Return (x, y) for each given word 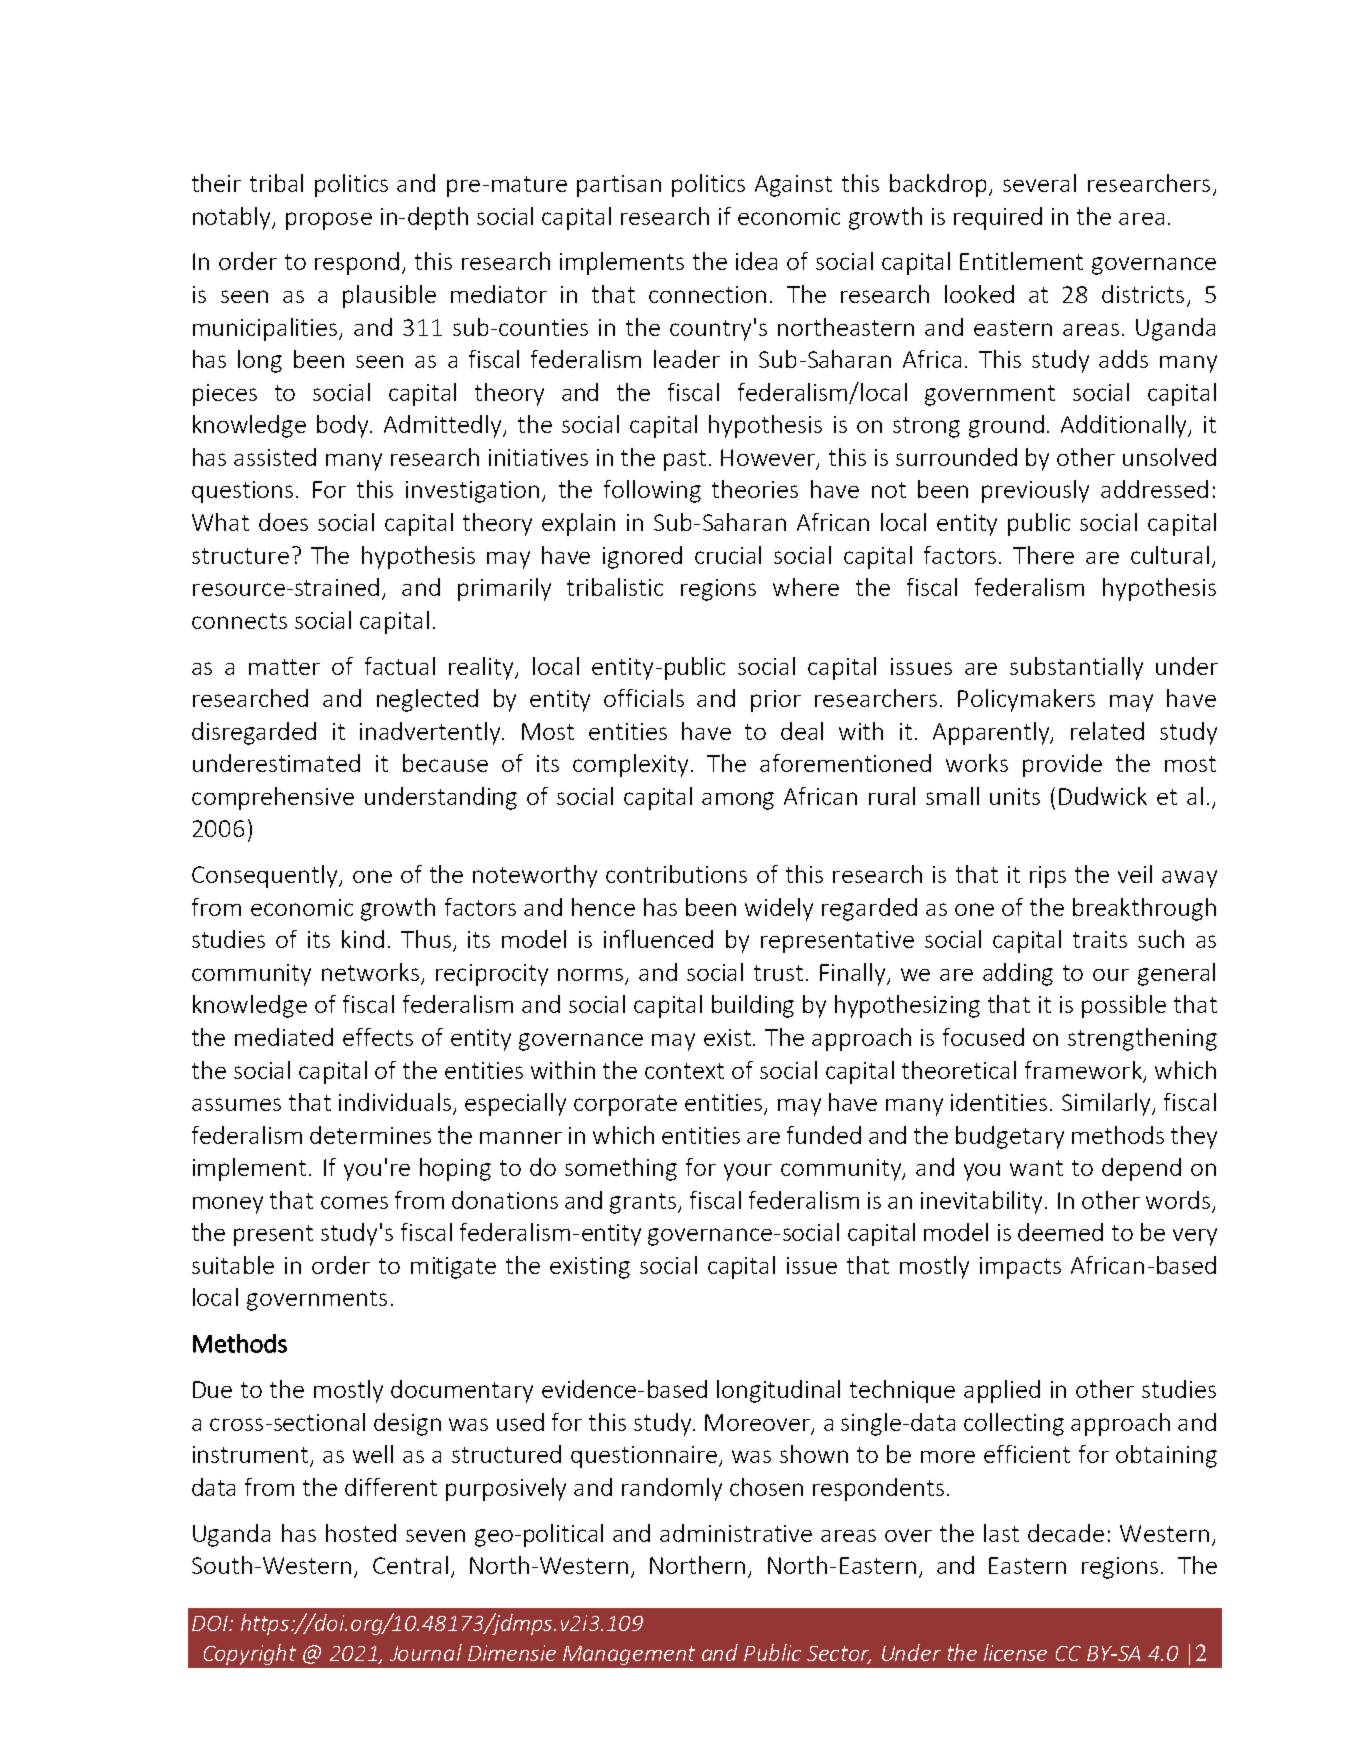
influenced (658, 939)
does (283, 522)
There (1043, 555)
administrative (736, 1533)
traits (1100, 939)
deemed (1060, 1232)
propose (329, 221)
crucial (728, 555)
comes (354, 1202)
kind (363, 939)
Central (410, 1565)
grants (644, 1203)
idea (756, 261)
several (1039, 183)
